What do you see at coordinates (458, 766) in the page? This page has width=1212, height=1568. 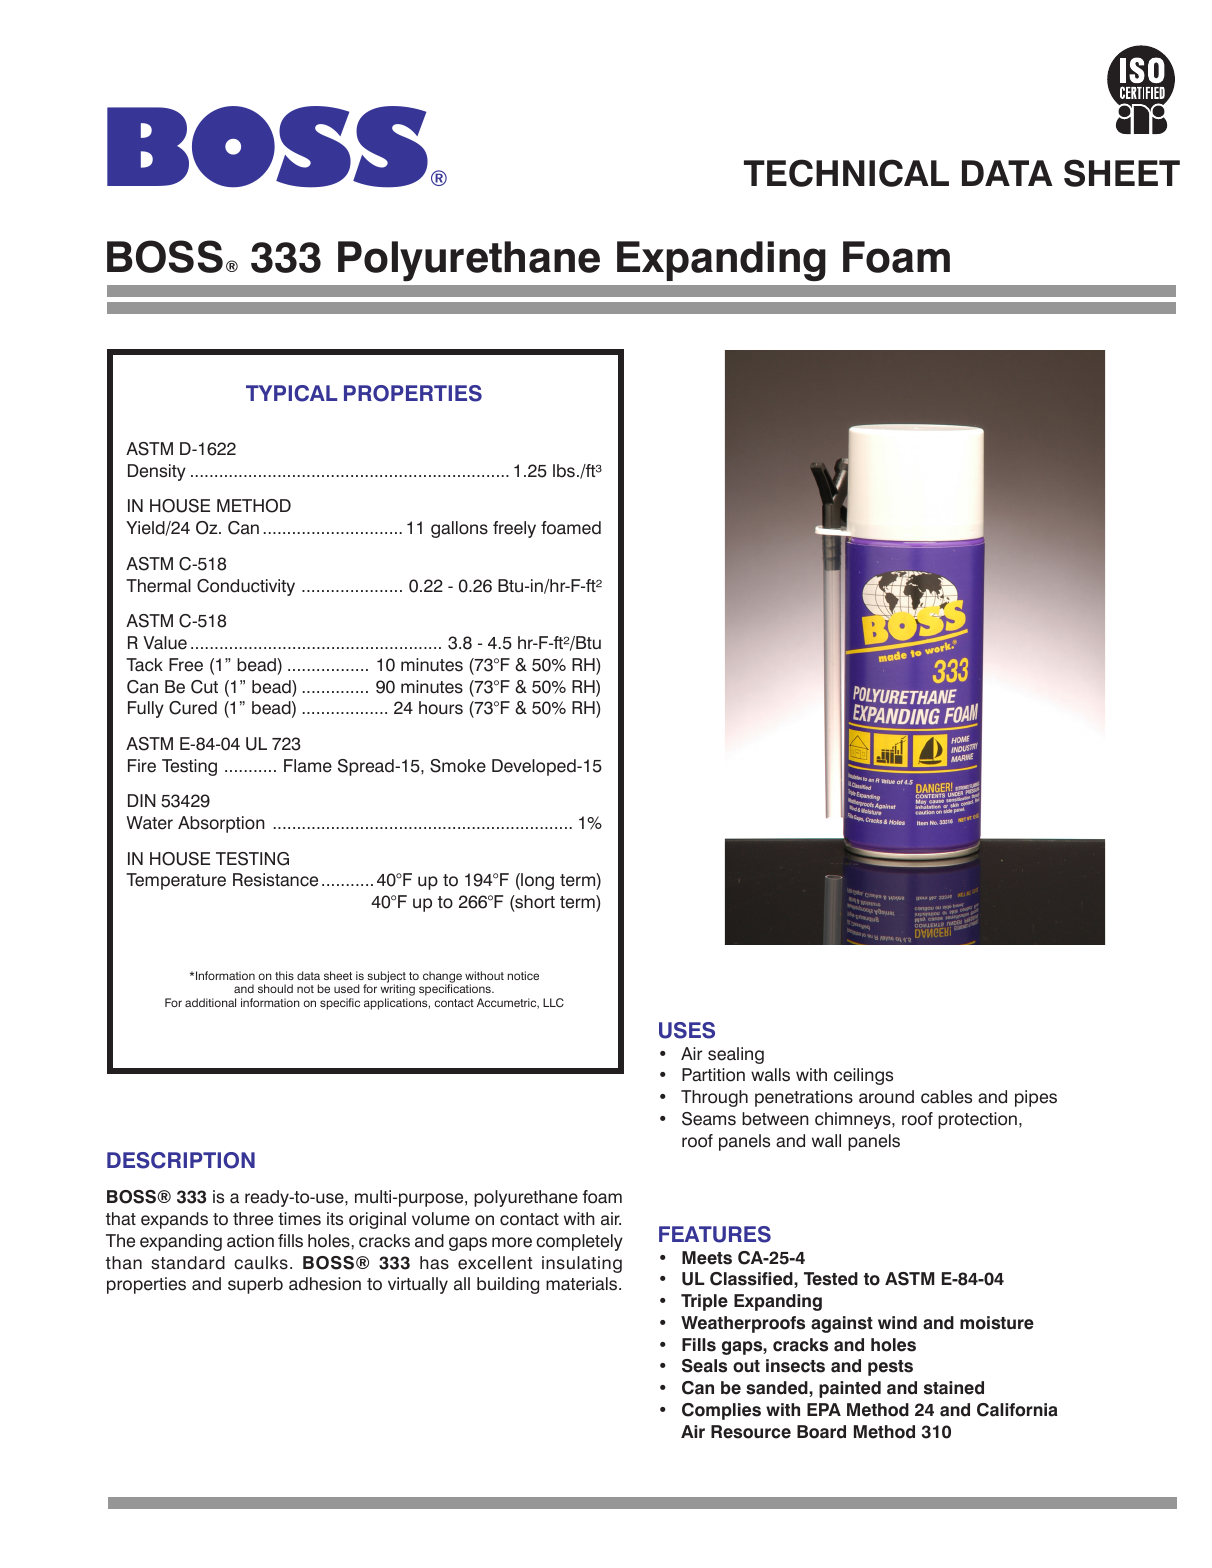 I see `Smoke` at bounding box center [458, 766].
